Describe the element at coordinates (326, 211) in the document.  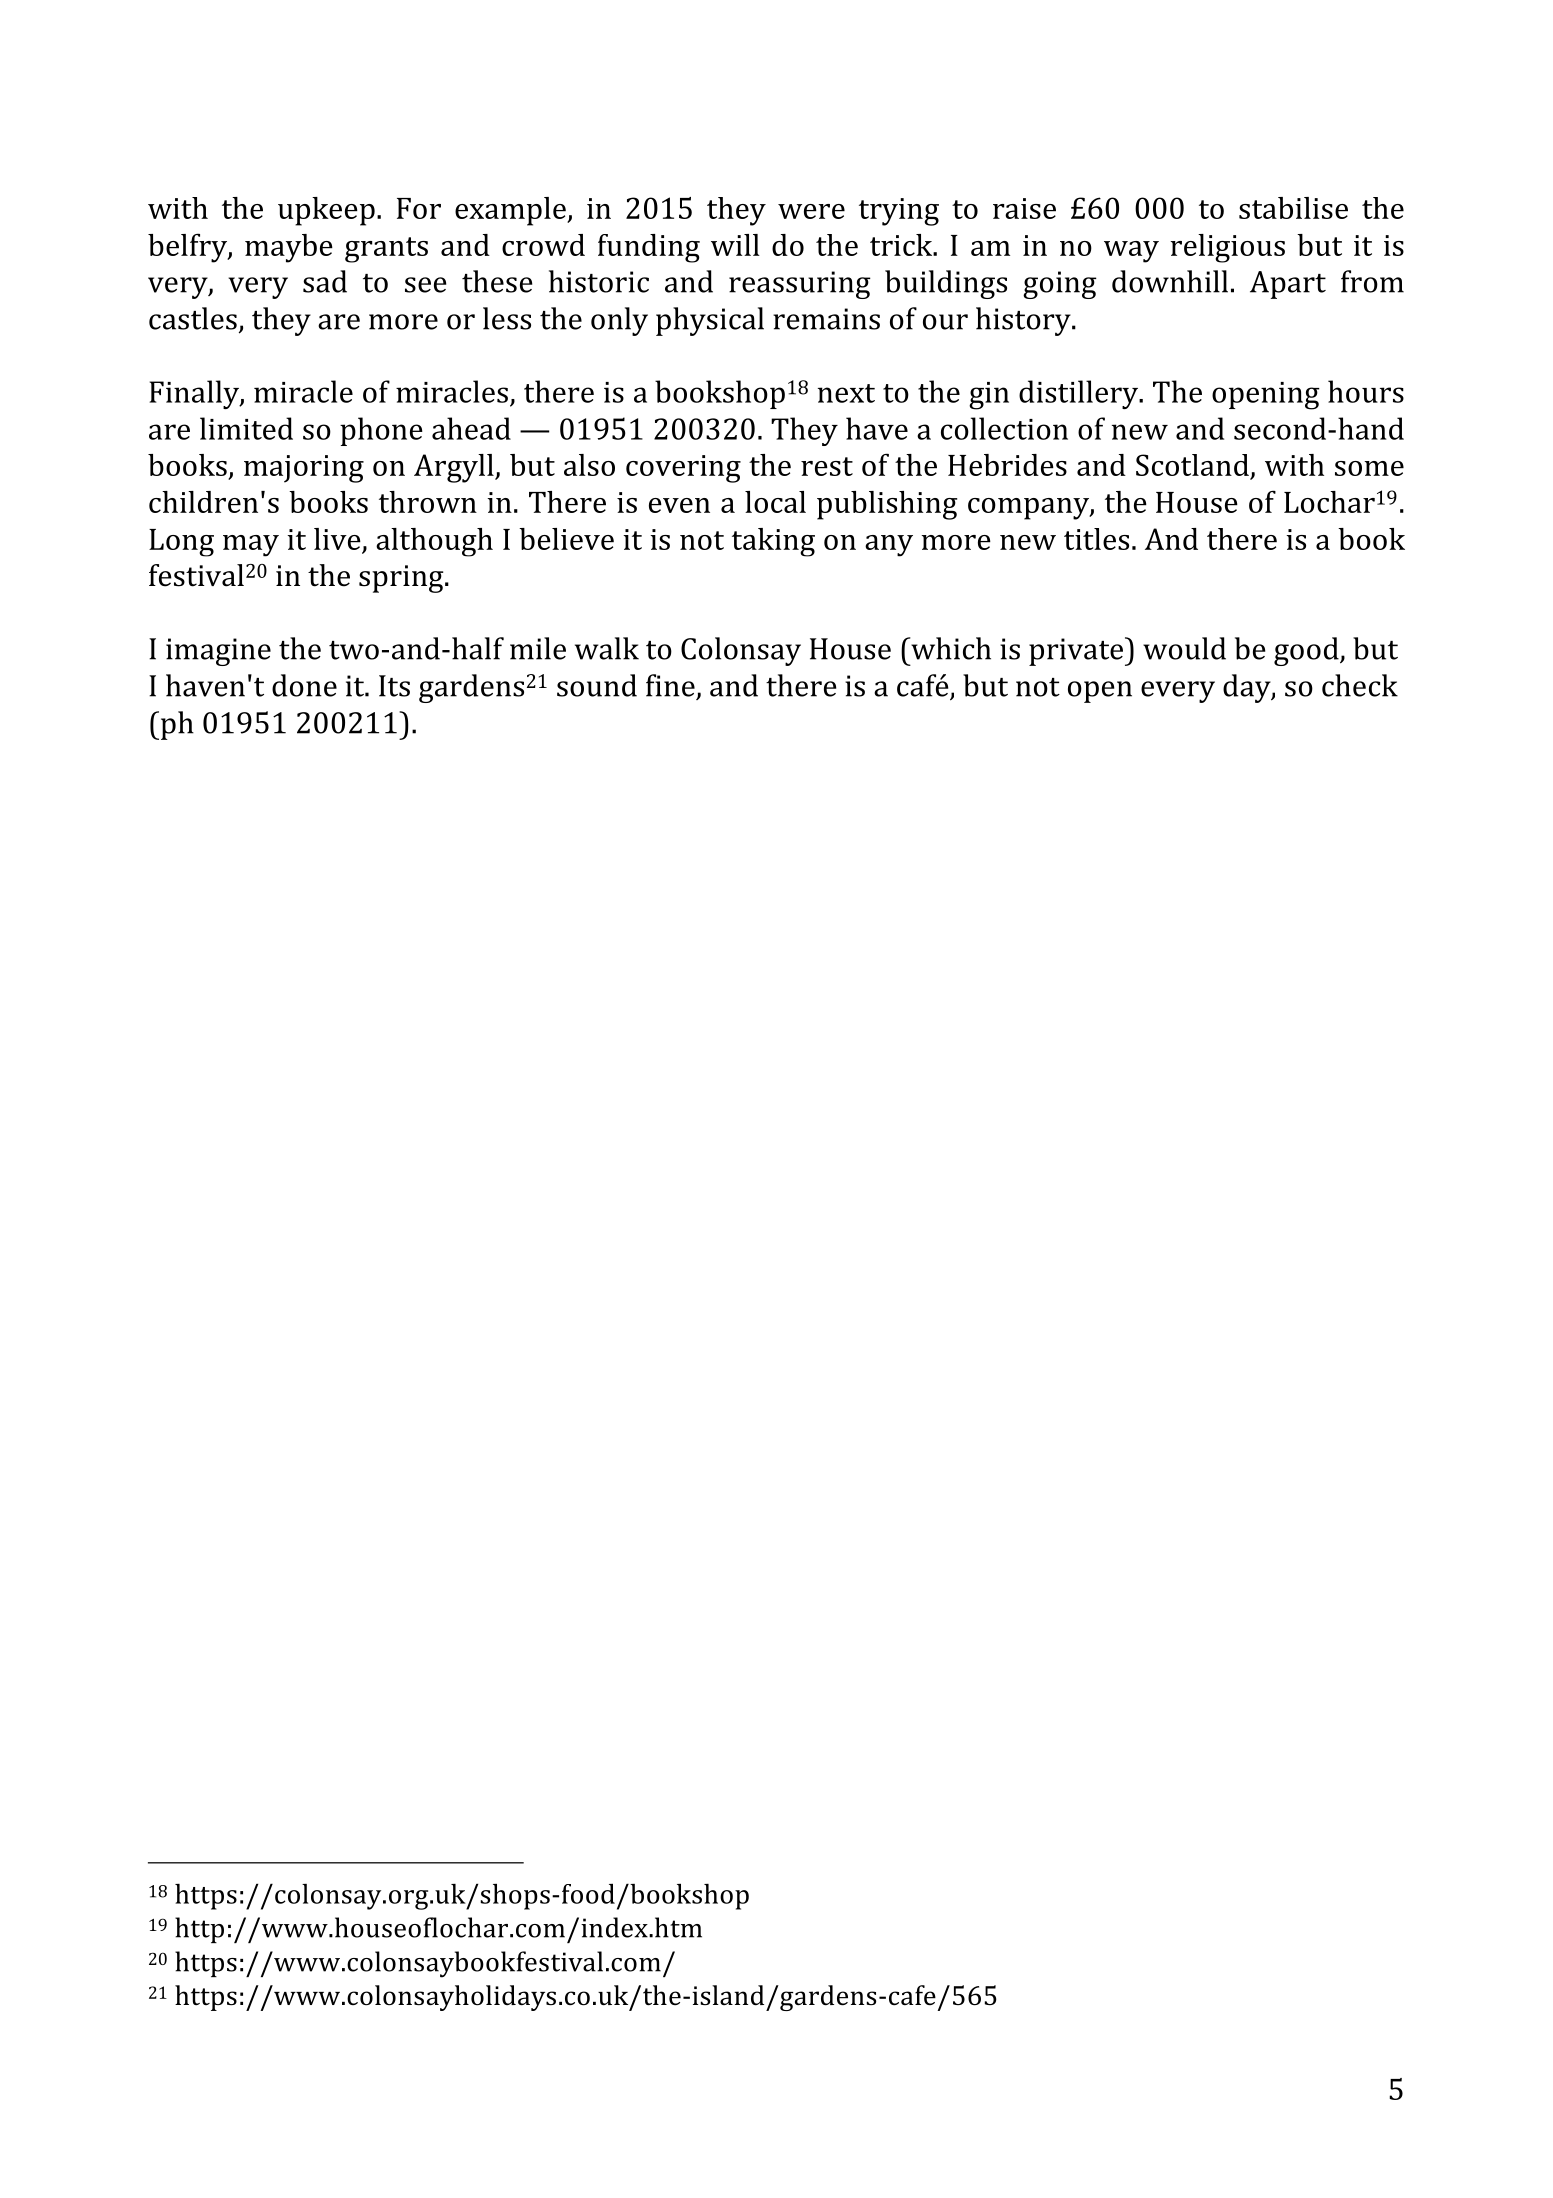
I see `upkeep` at that location.
